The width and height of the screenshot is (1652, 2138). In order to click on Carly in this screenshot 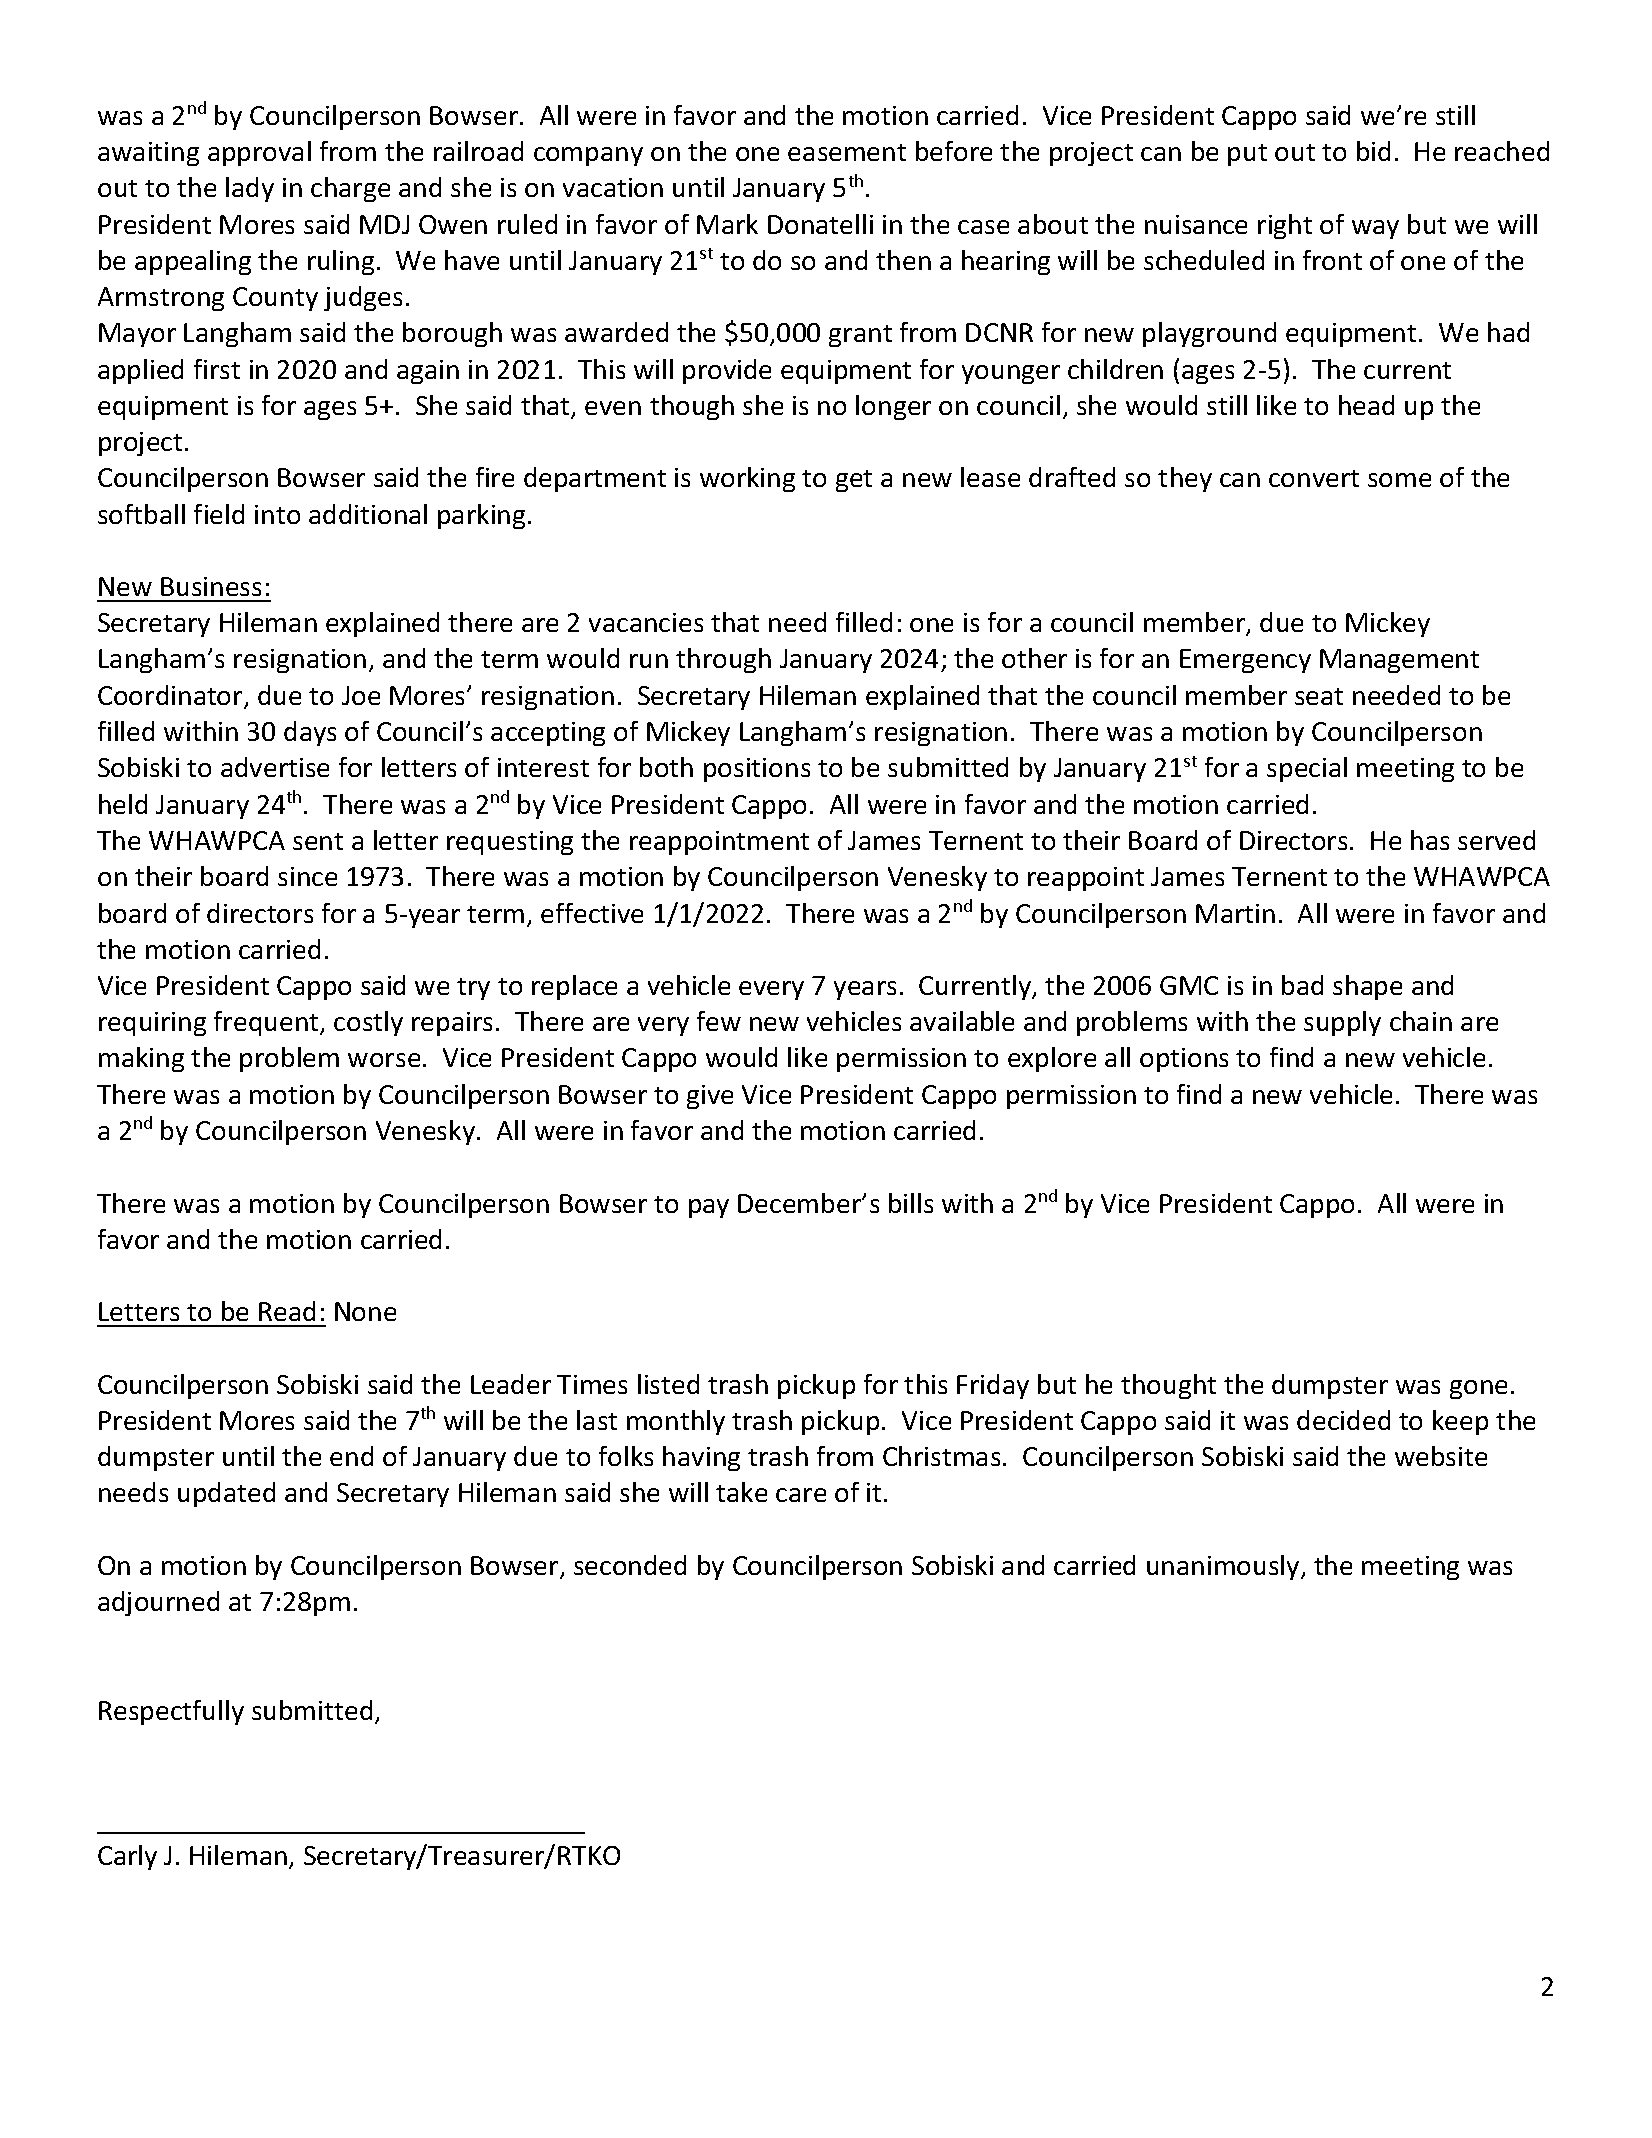, I will do `click(127, 1857)`.
